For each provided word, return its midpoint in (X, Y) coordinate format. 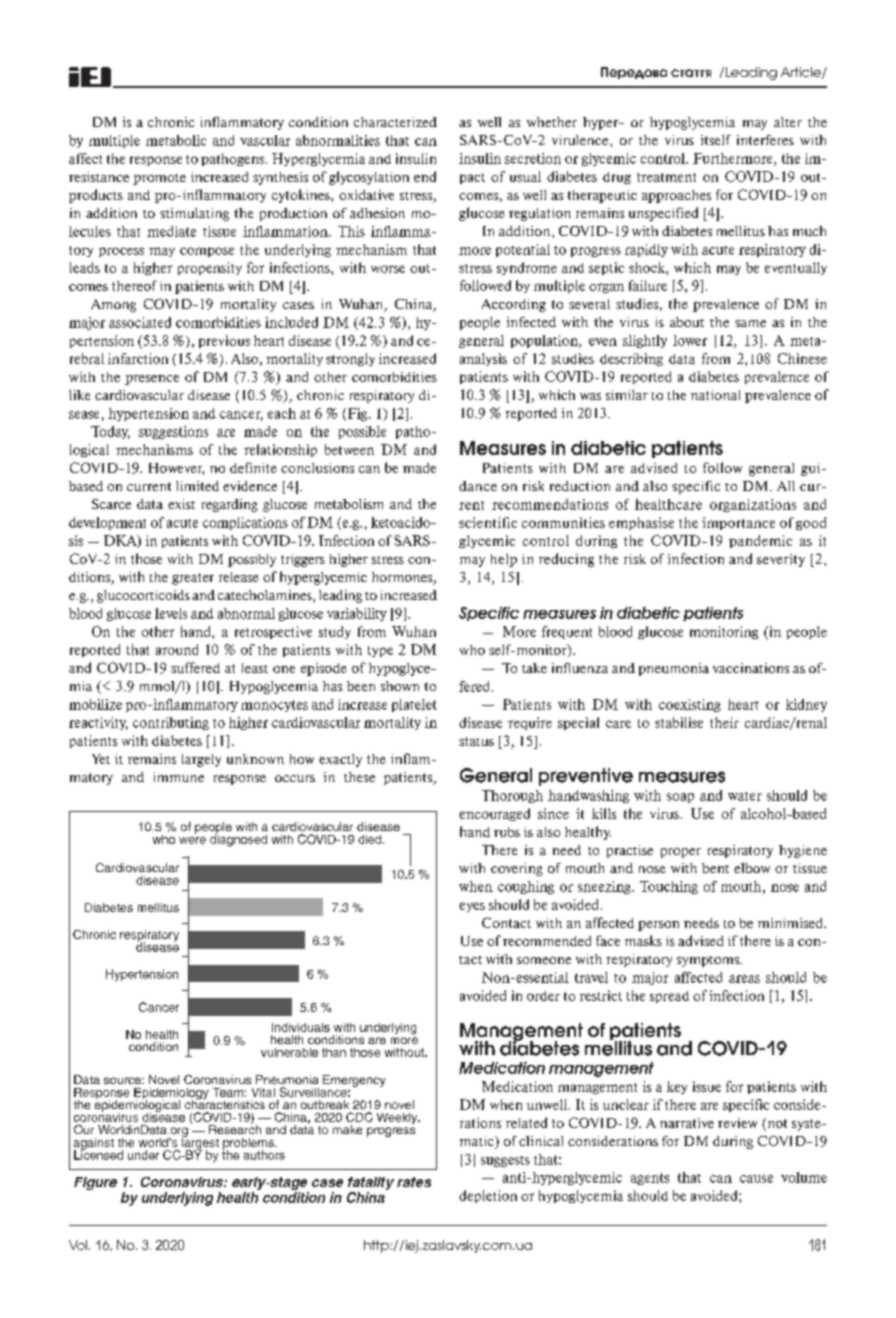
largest (200, 1143)
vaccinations (751, 668)
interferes (765, 140)
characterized (395, 122)
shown (400, 686)
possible (362, 432)
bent (715, 868)
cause (756, 1179)
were (192, 840)
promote (159, 179)
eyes (472, 907)
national (715, 395)
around (177, 649)
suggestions (173, 432)
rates (414, 1182)
